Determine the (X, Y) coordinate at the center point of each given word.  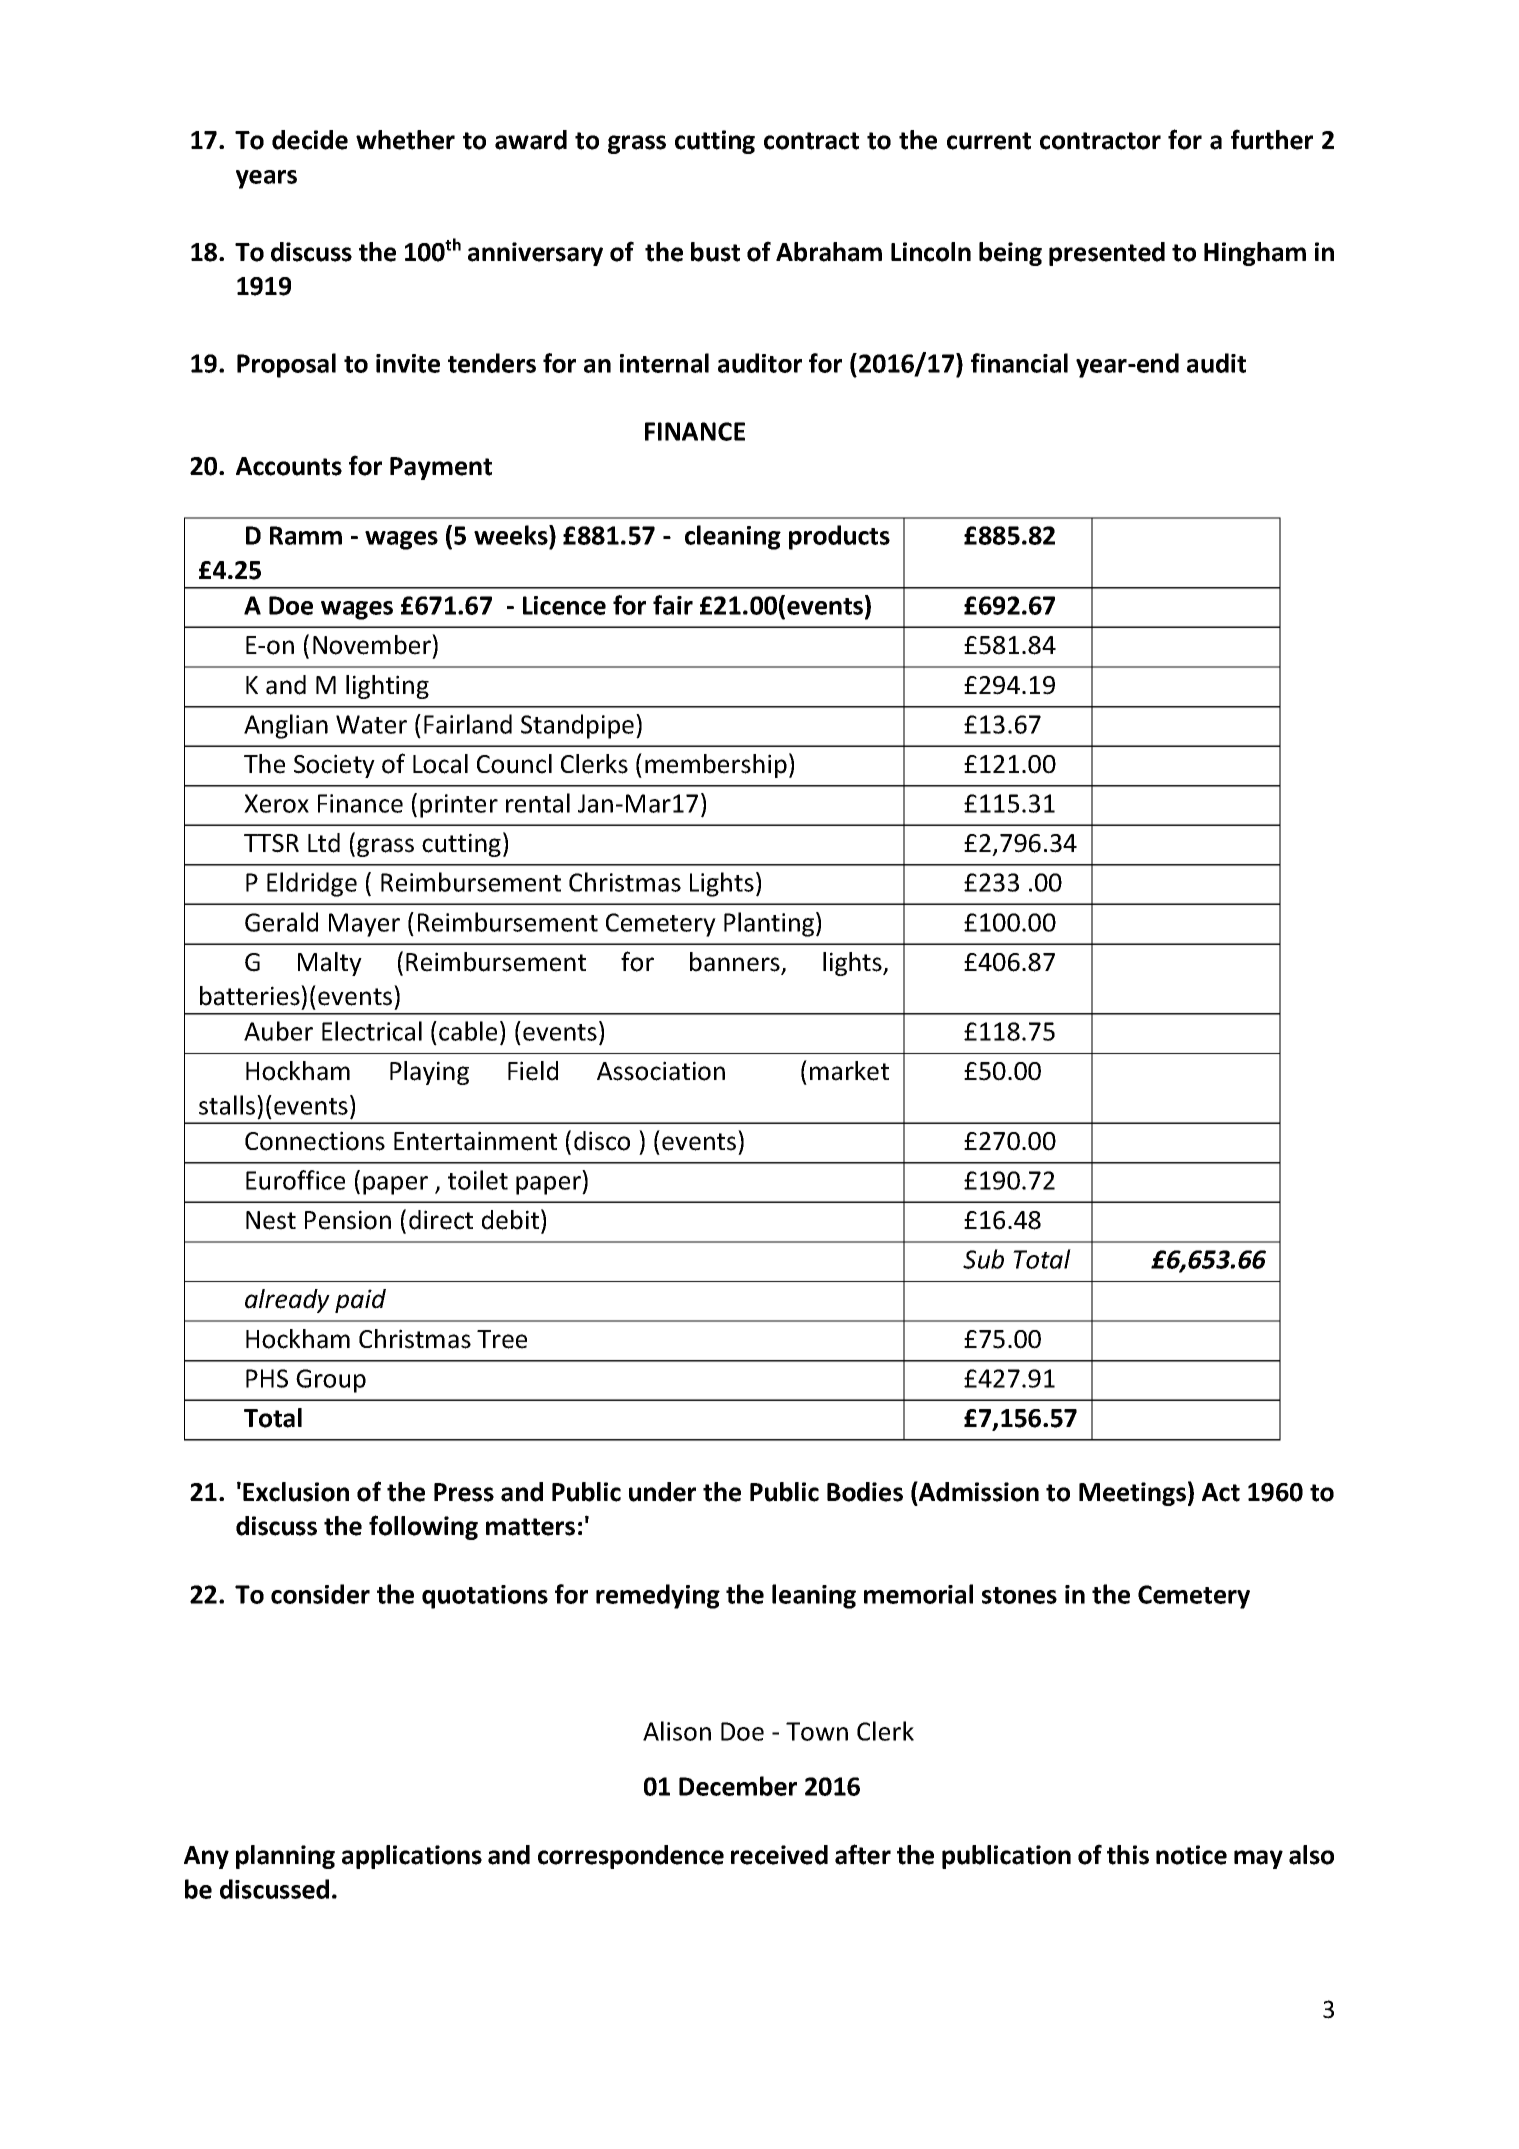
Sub (983, 1259)
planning (285, 1857)
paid (360, 1301)
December (738, 1786)
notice (1191, 1855)
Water (371, 724)
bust (715, 252)
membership (716, 766)
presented (1107, 254)
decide (310, 140)
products (839, 537)
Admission (978, 1491)
